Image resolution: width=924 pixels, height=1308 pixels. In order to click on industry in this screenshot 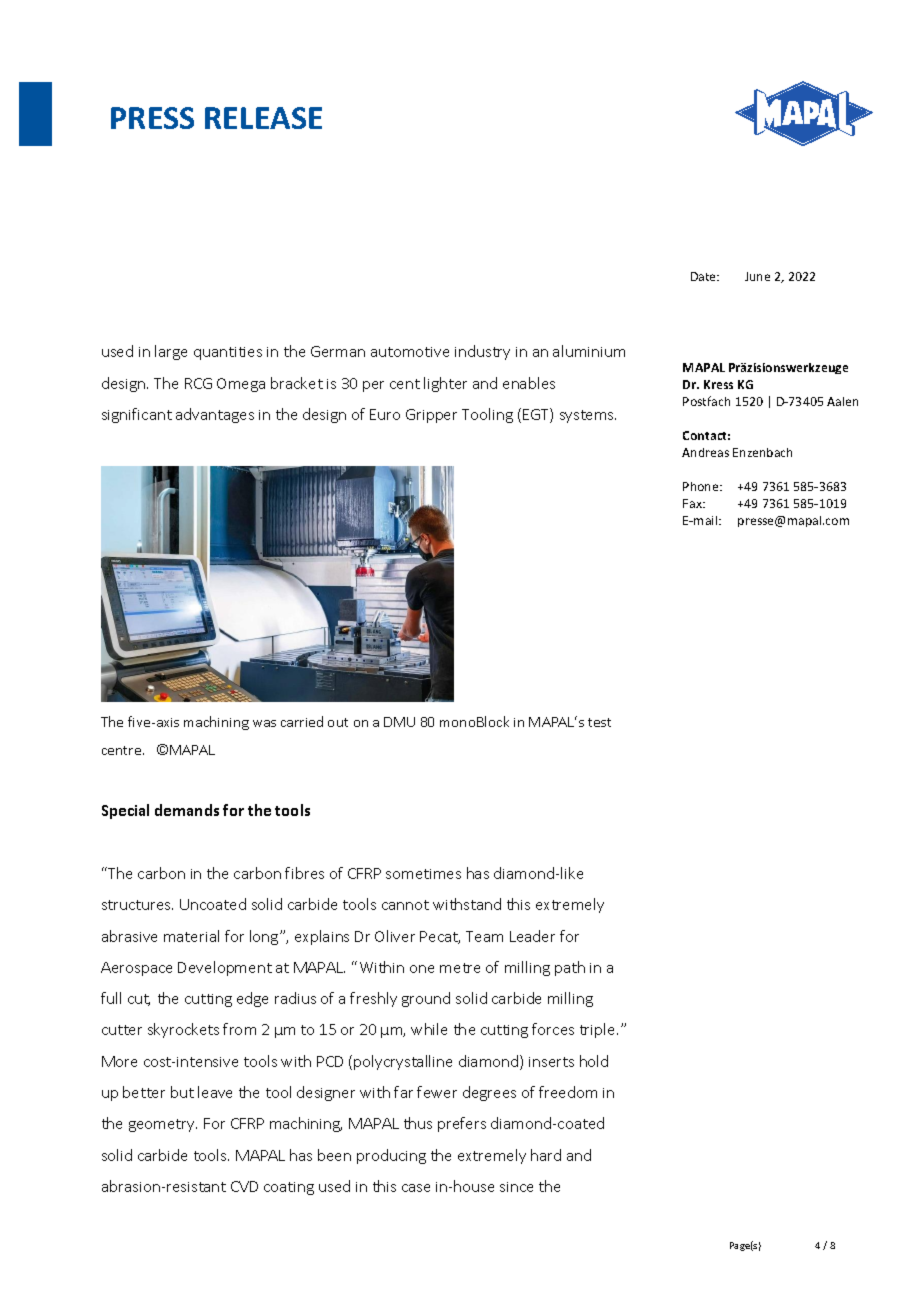, I will do `click(482, 352)`.
